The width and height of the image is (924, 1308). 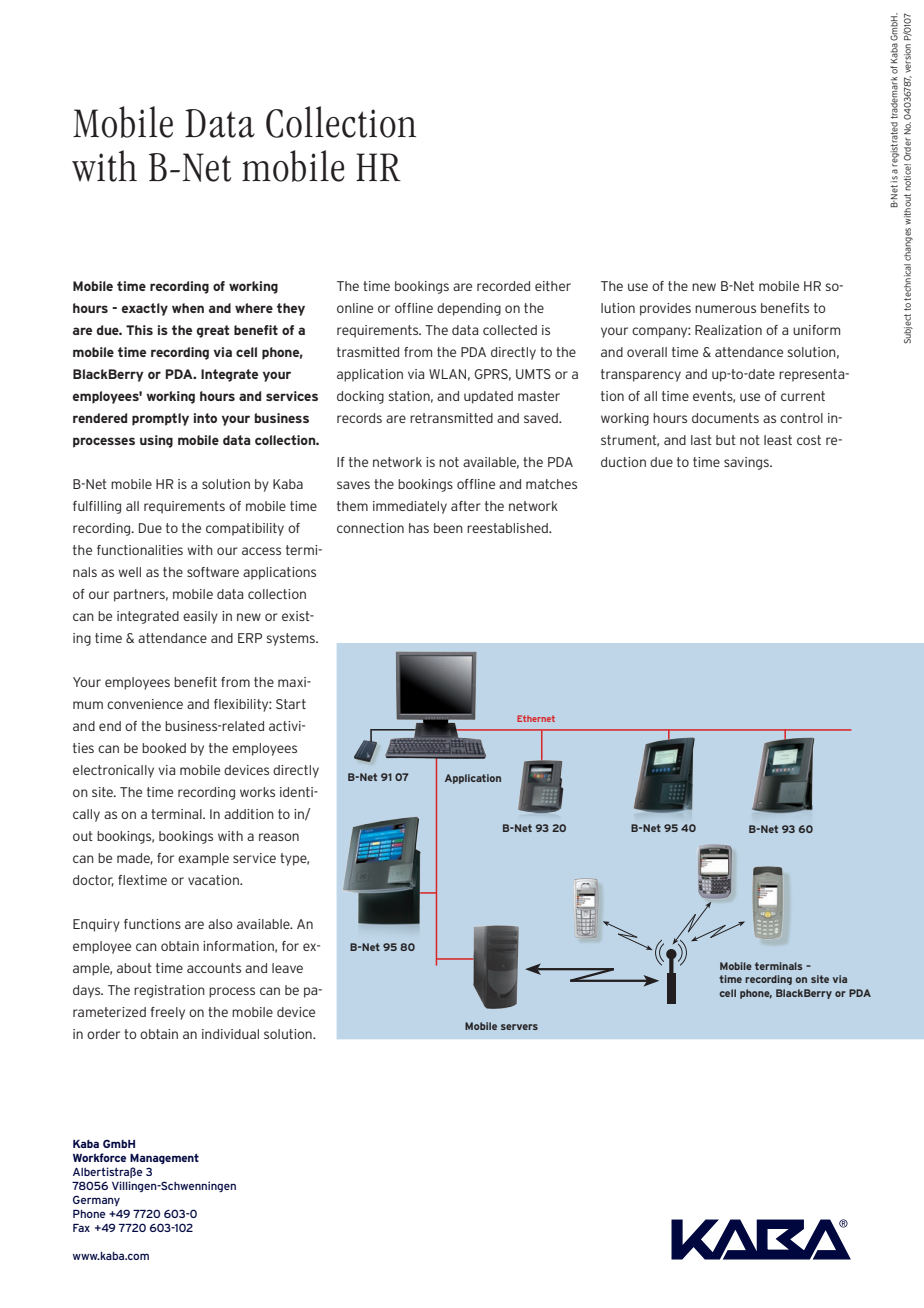 I want to click on depending, so click(x=469, y=309).
